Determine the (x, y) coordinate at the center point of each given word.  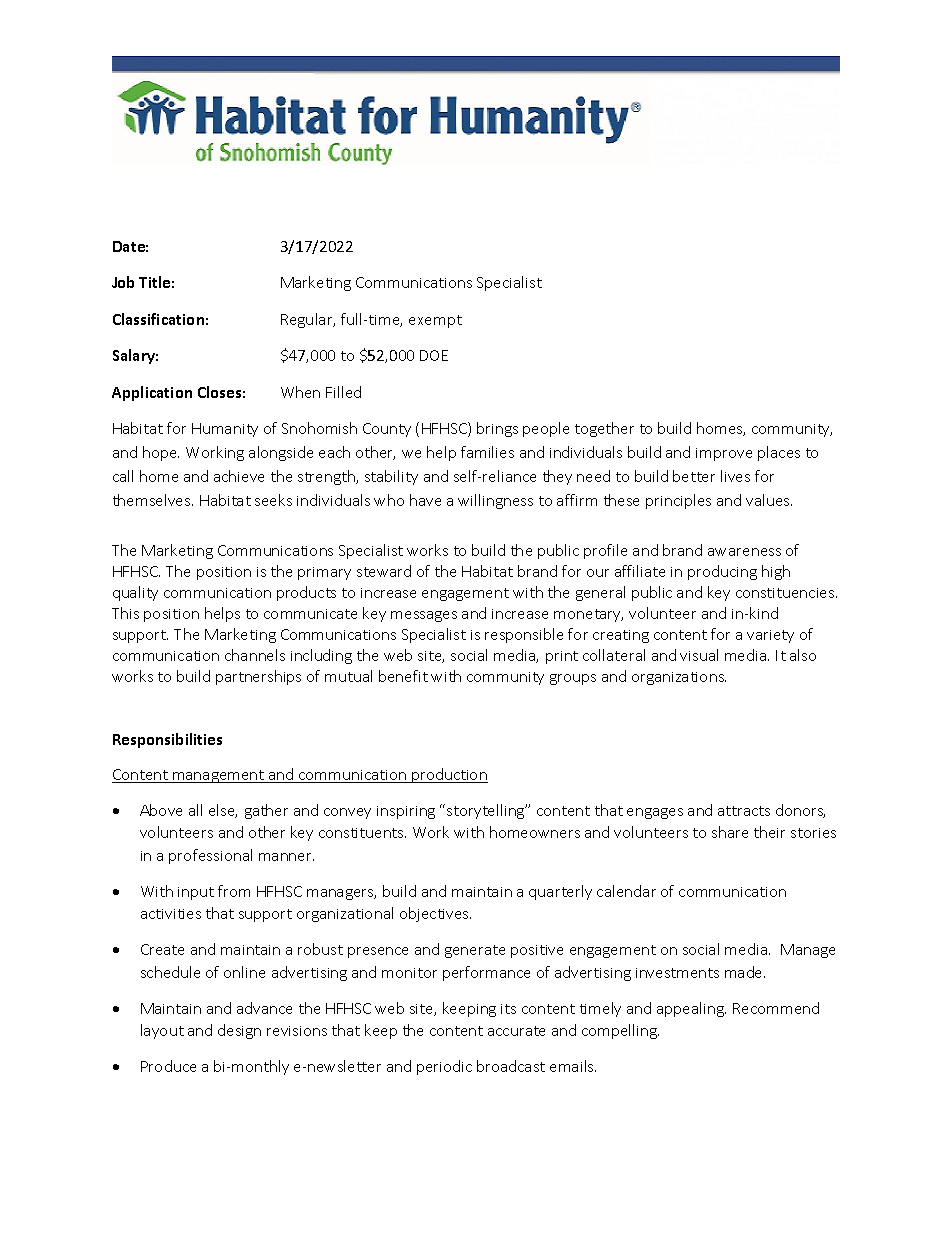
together (604, 429)
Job (123, 282)
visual (699, 655)
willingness (495, 501)
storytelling (487, 811)
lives (735, 476)
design (239, 1031)
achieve (239, 476)
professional (210, 856)
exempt (435, 321)
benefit (403, 676)
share (730, 832)
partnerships (258, 677)
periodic (444, 1067)
